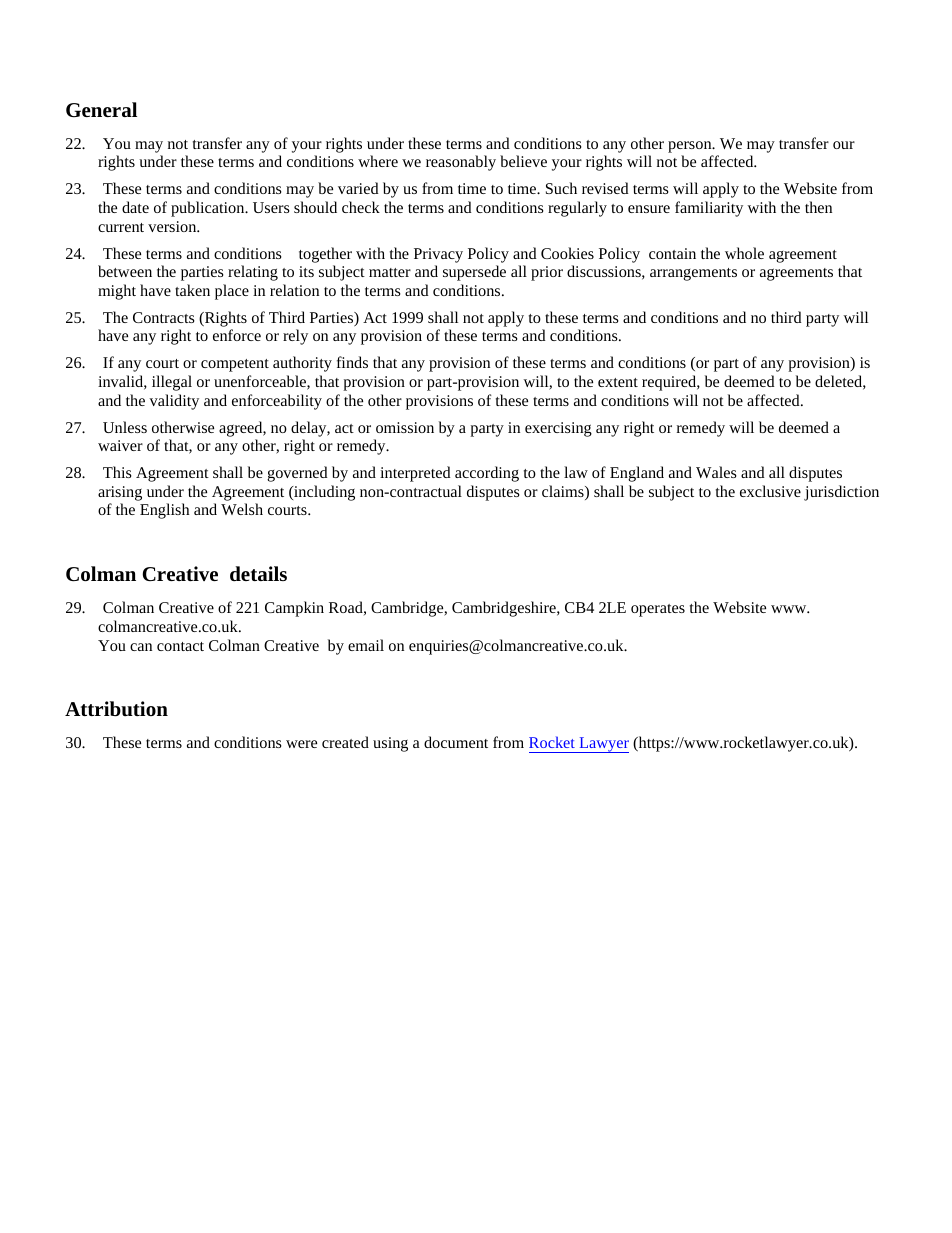 The width and height of the screenshot is (952, 1233). Describe the element at coordinates (352, 362) in the screenshot. I see `finds` at that location.
